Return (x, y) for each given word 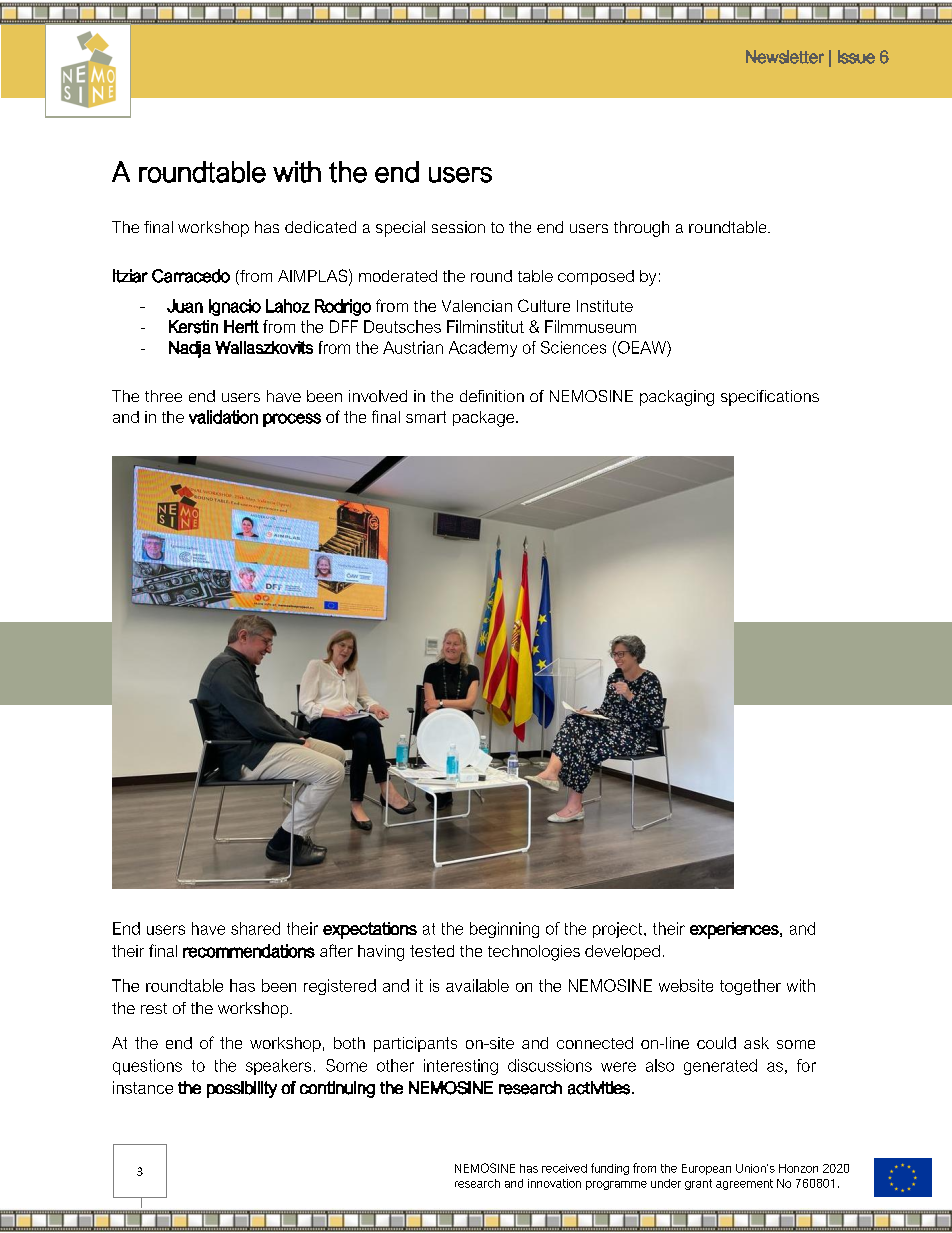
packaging (677, 398)
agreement (744, 1184)
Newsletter (785, 57)
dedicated (320, 227)
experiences (735, 930)
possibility (242, 1089)
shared (255, 928)
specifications (770, 398)
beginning (504, 930)
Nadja (190, 349)
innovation (554, 1183)
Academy (483, 349)
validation (223, 417)
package (485, 419)
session (458, 227)
